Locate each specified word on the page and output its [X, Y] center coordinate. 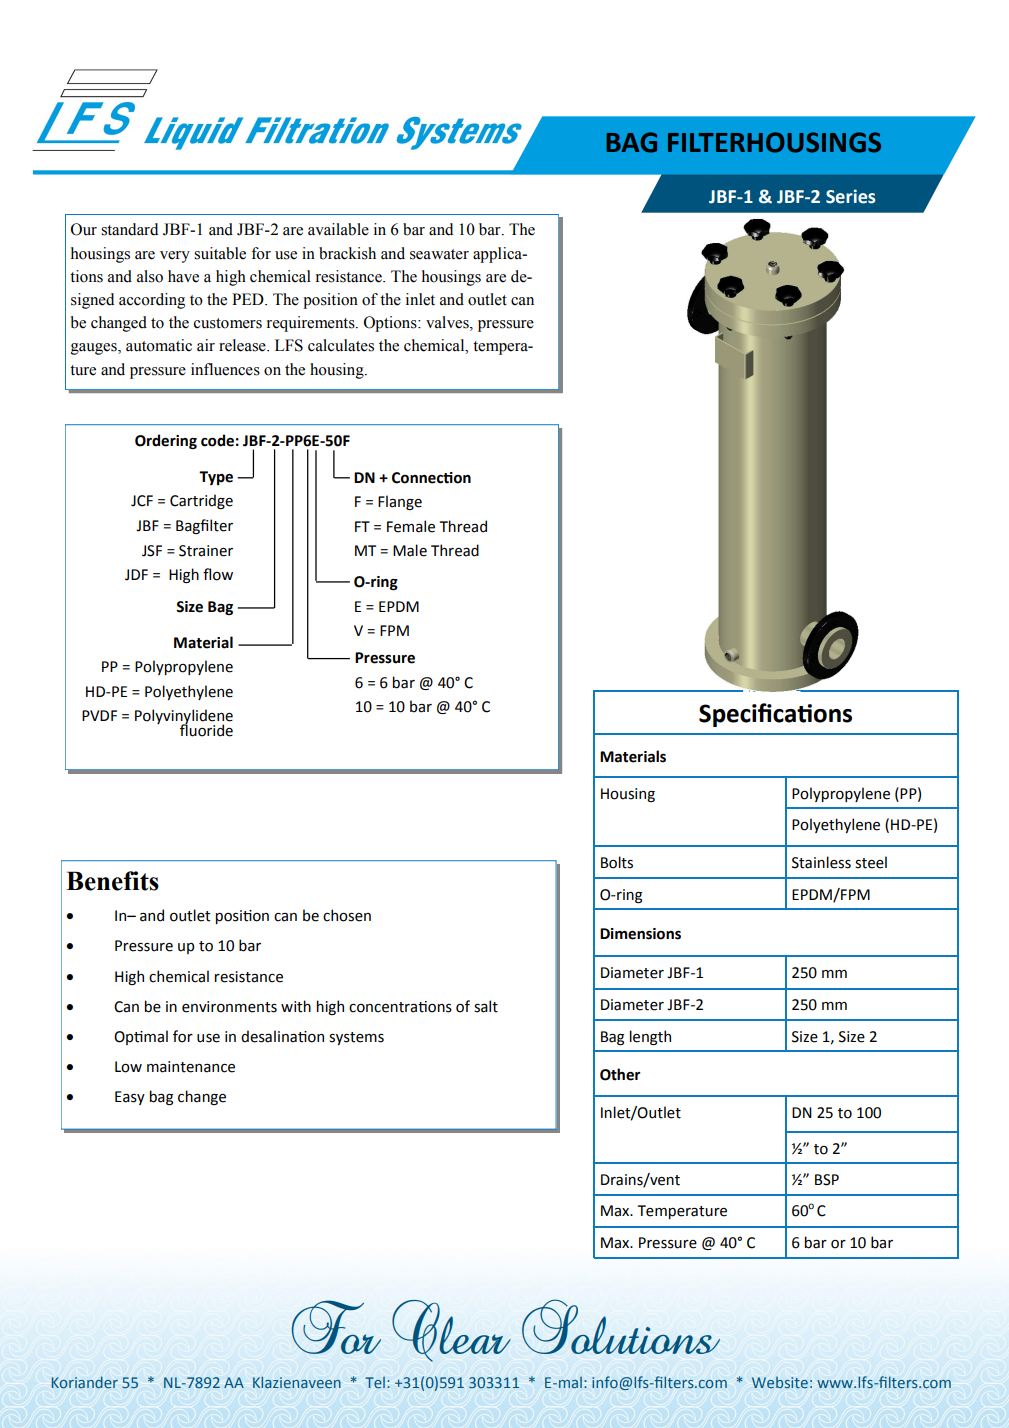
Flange [400, 502]
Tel [375, 1382]
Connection [431, 478]
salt [486, 1006]
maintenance [191, 1067]
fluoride [206, 729]
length [650, 1037]
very [175, 257]
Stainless [821, 862]
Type [216, 478]
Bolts [617, 862]
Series [851, 196]
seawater [439, 254]
